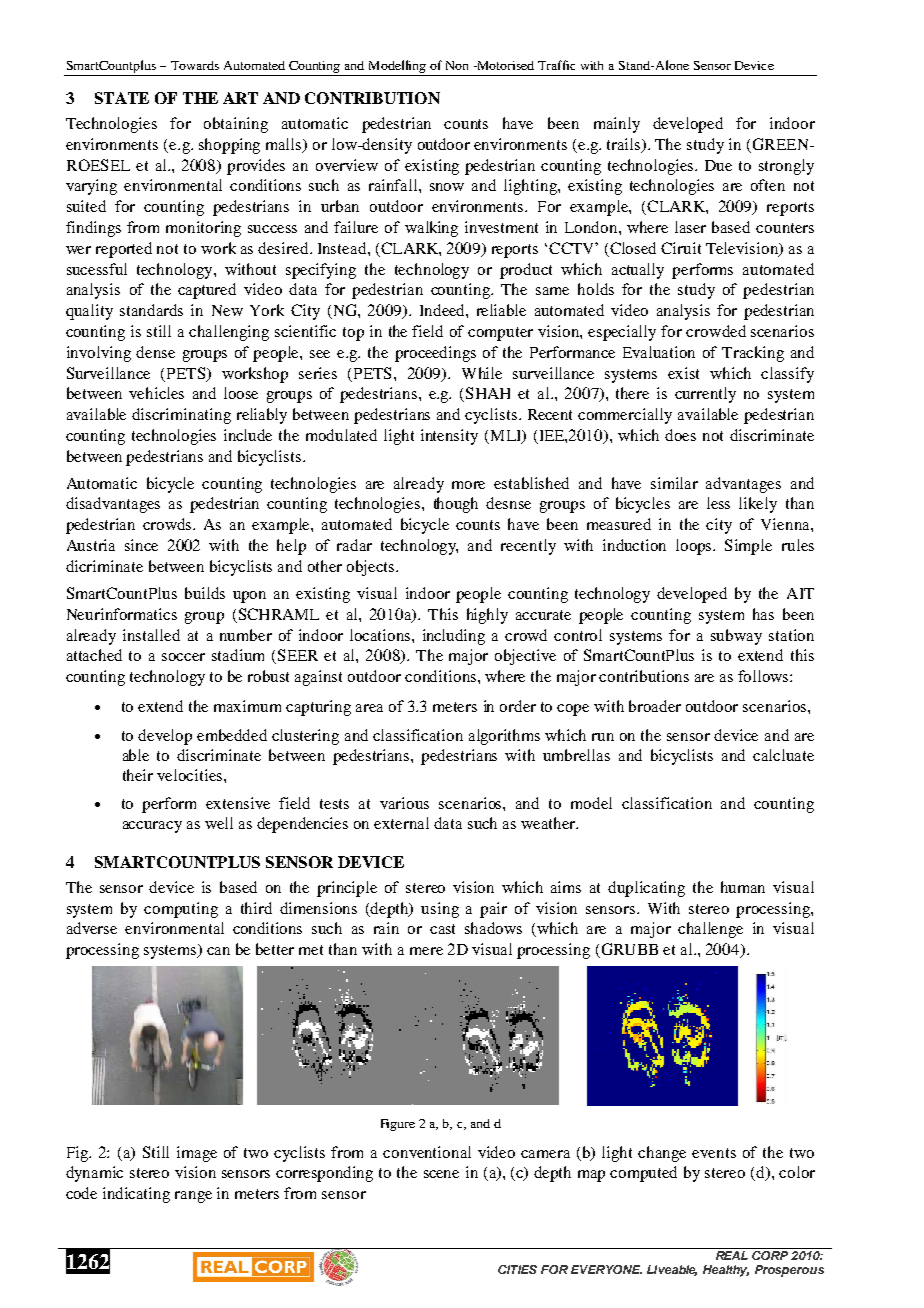 Image resolution: width=924 pixels, height=1308 pixels. I want to click on range, so click(193, 1197).
